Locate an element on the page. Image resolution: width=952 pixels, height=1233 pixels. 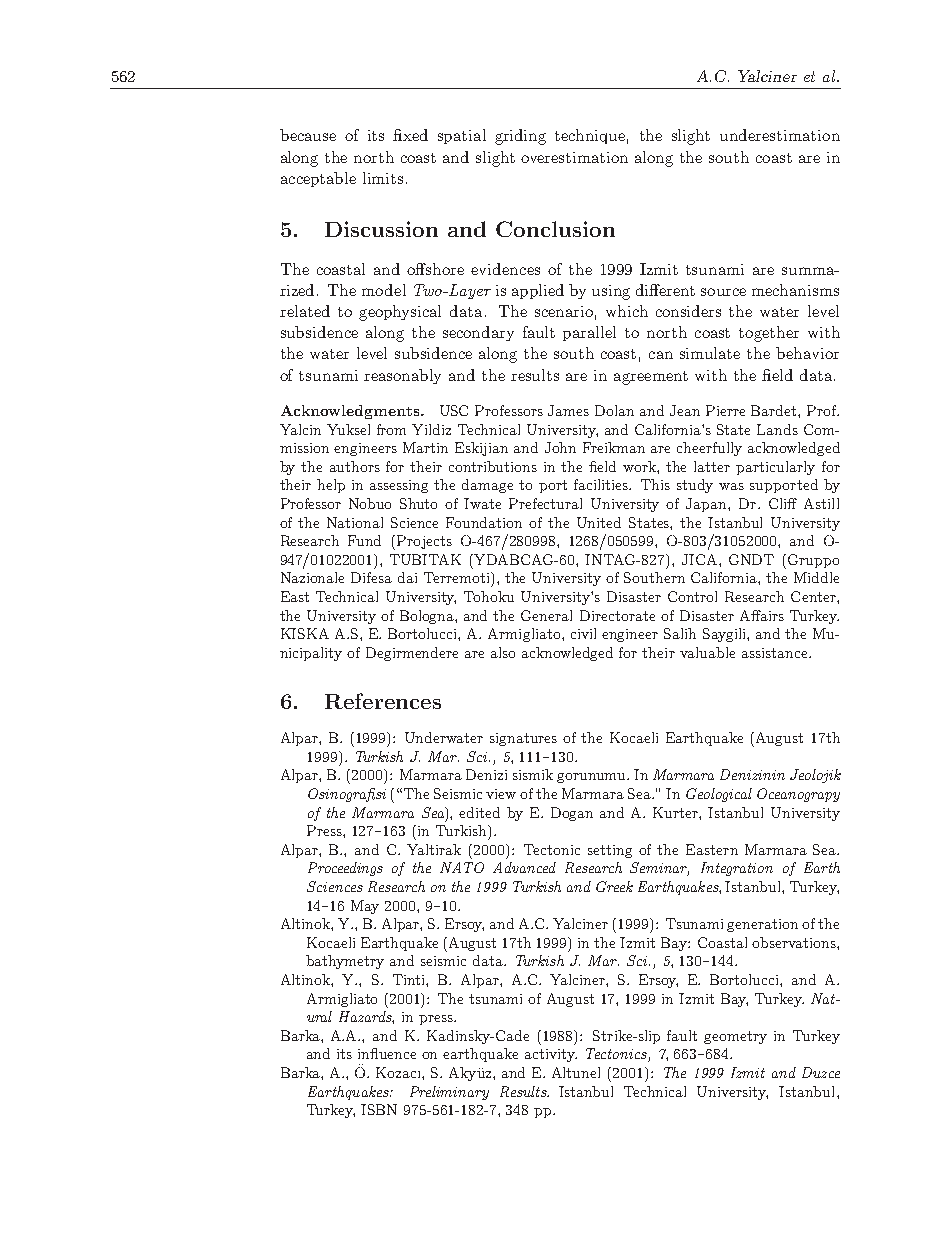
References is located at coordinates (383, 701).
